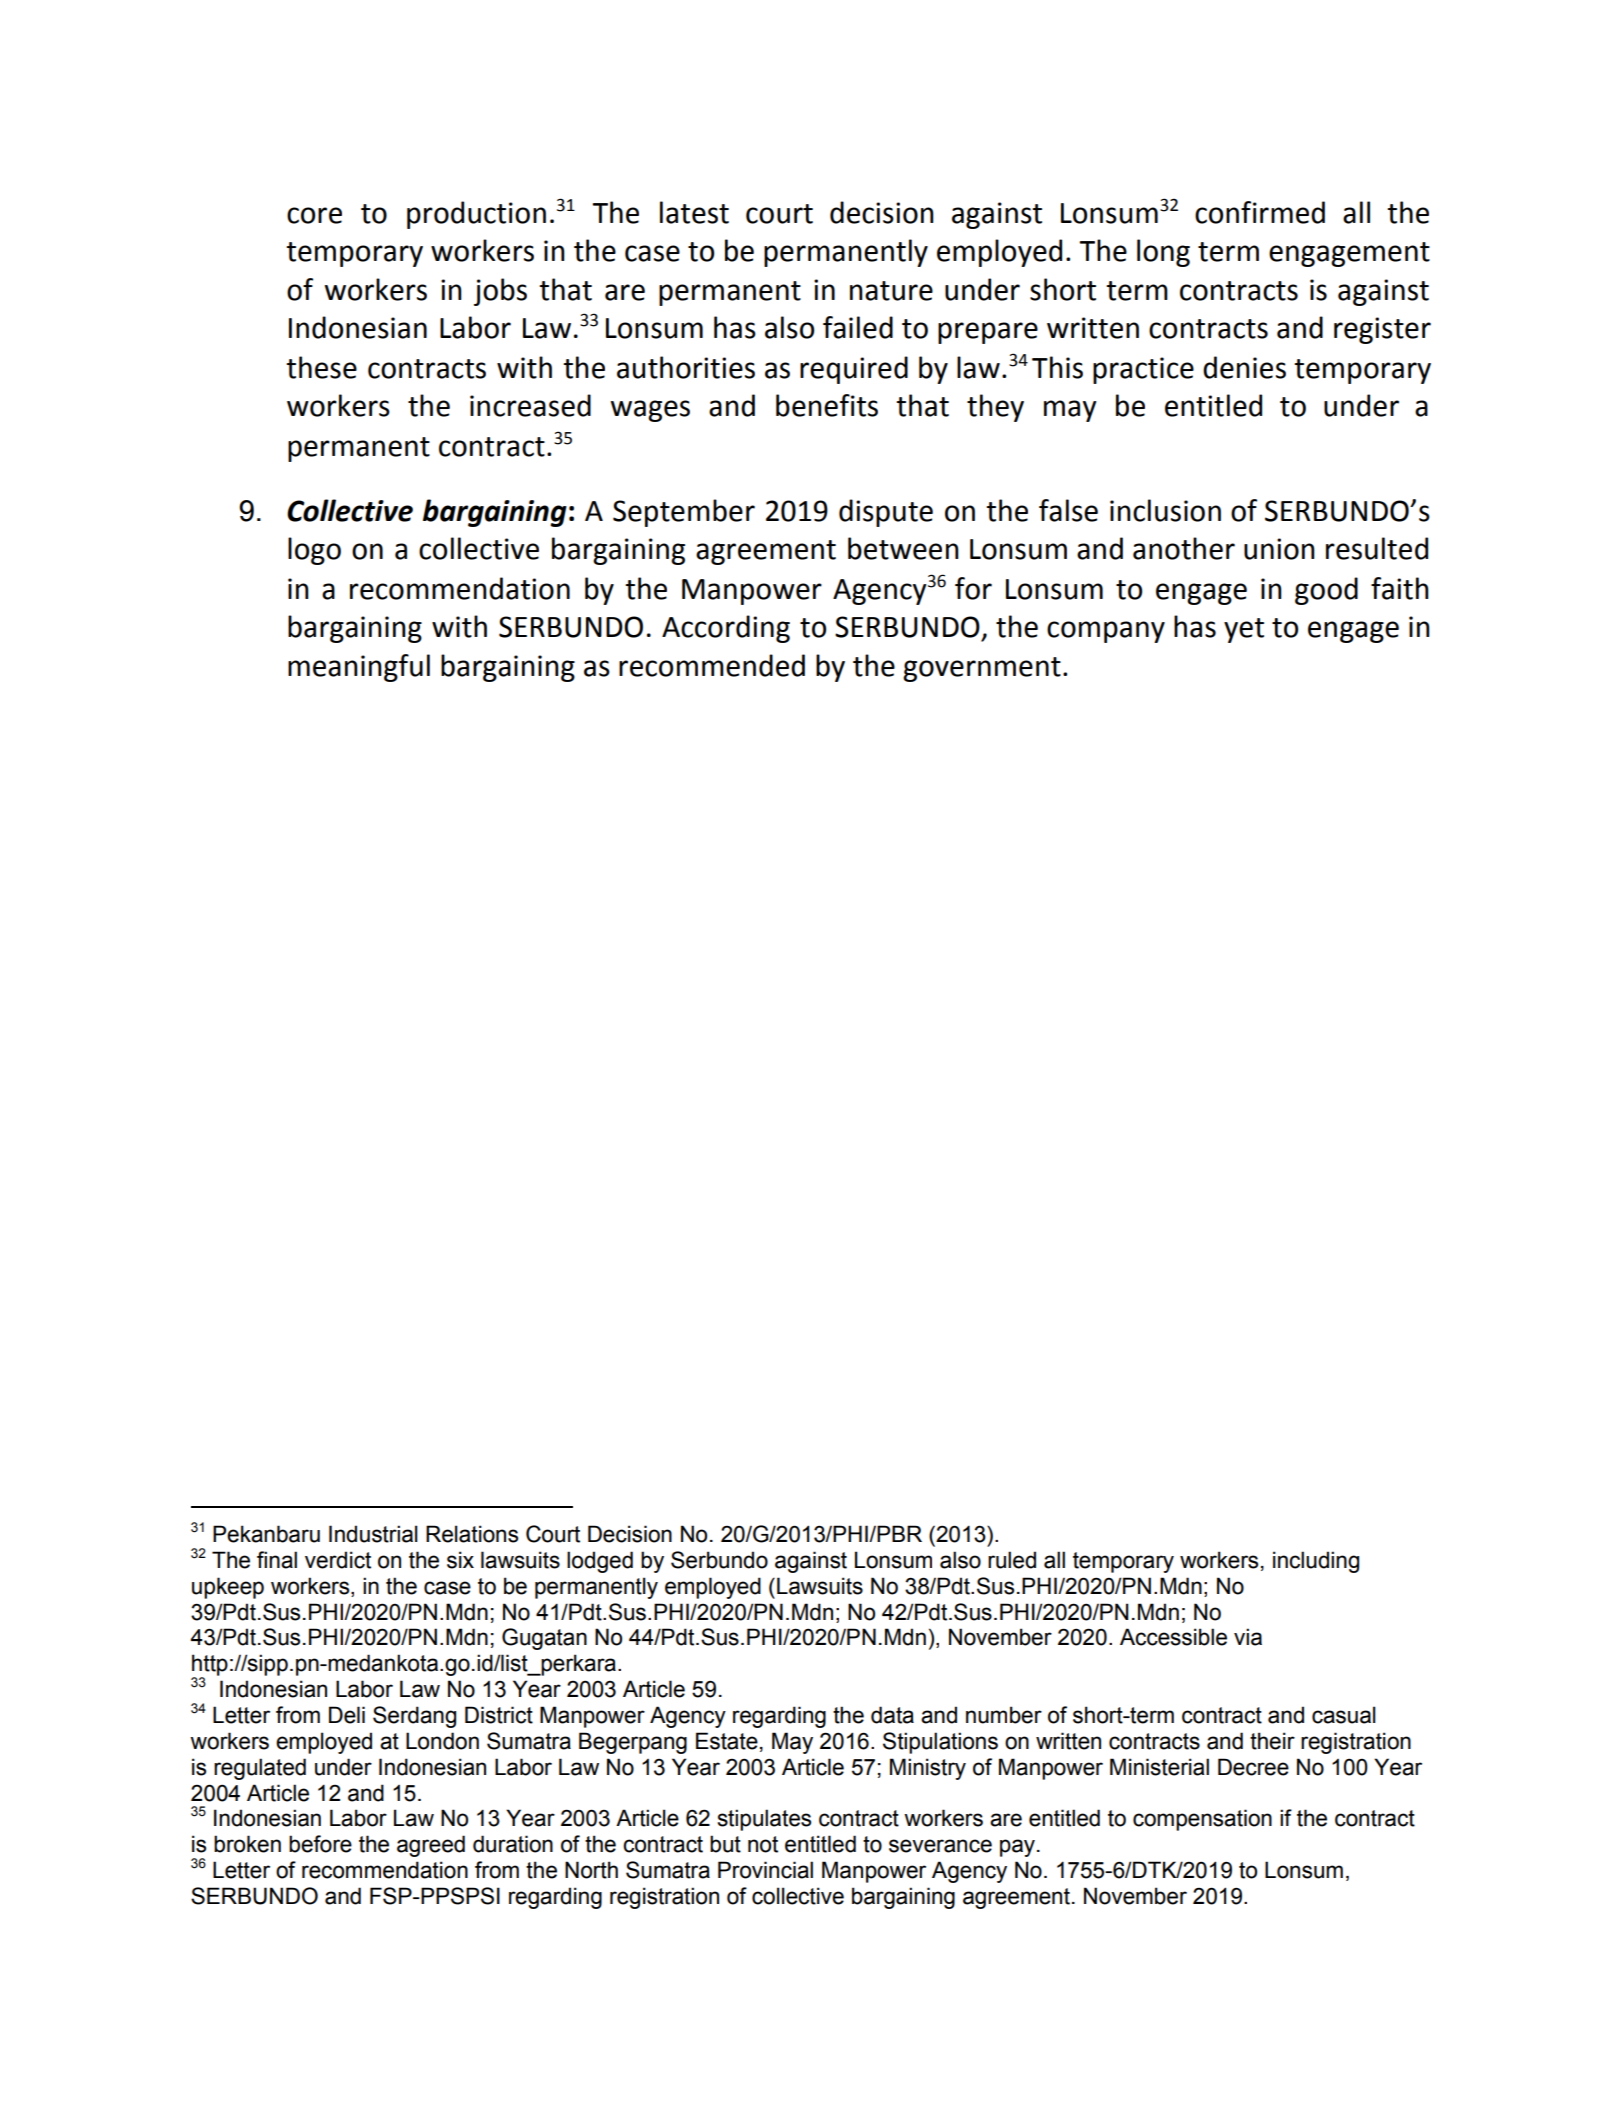  Describe the element at coordinates (764, 1820) in the page. I see `stipulates` at that location.
